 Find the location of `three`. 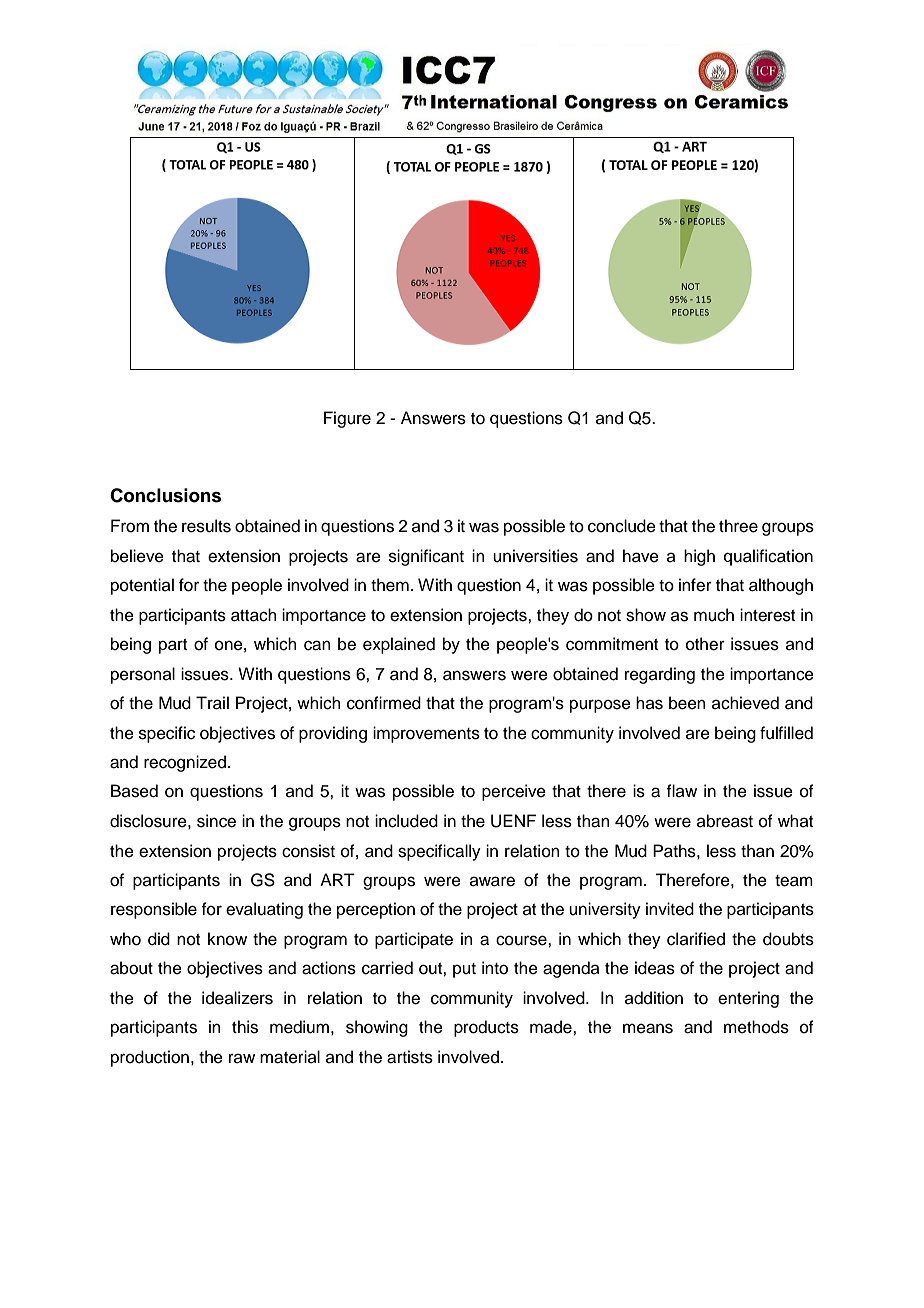

three is located at coordinates (738, 526).
